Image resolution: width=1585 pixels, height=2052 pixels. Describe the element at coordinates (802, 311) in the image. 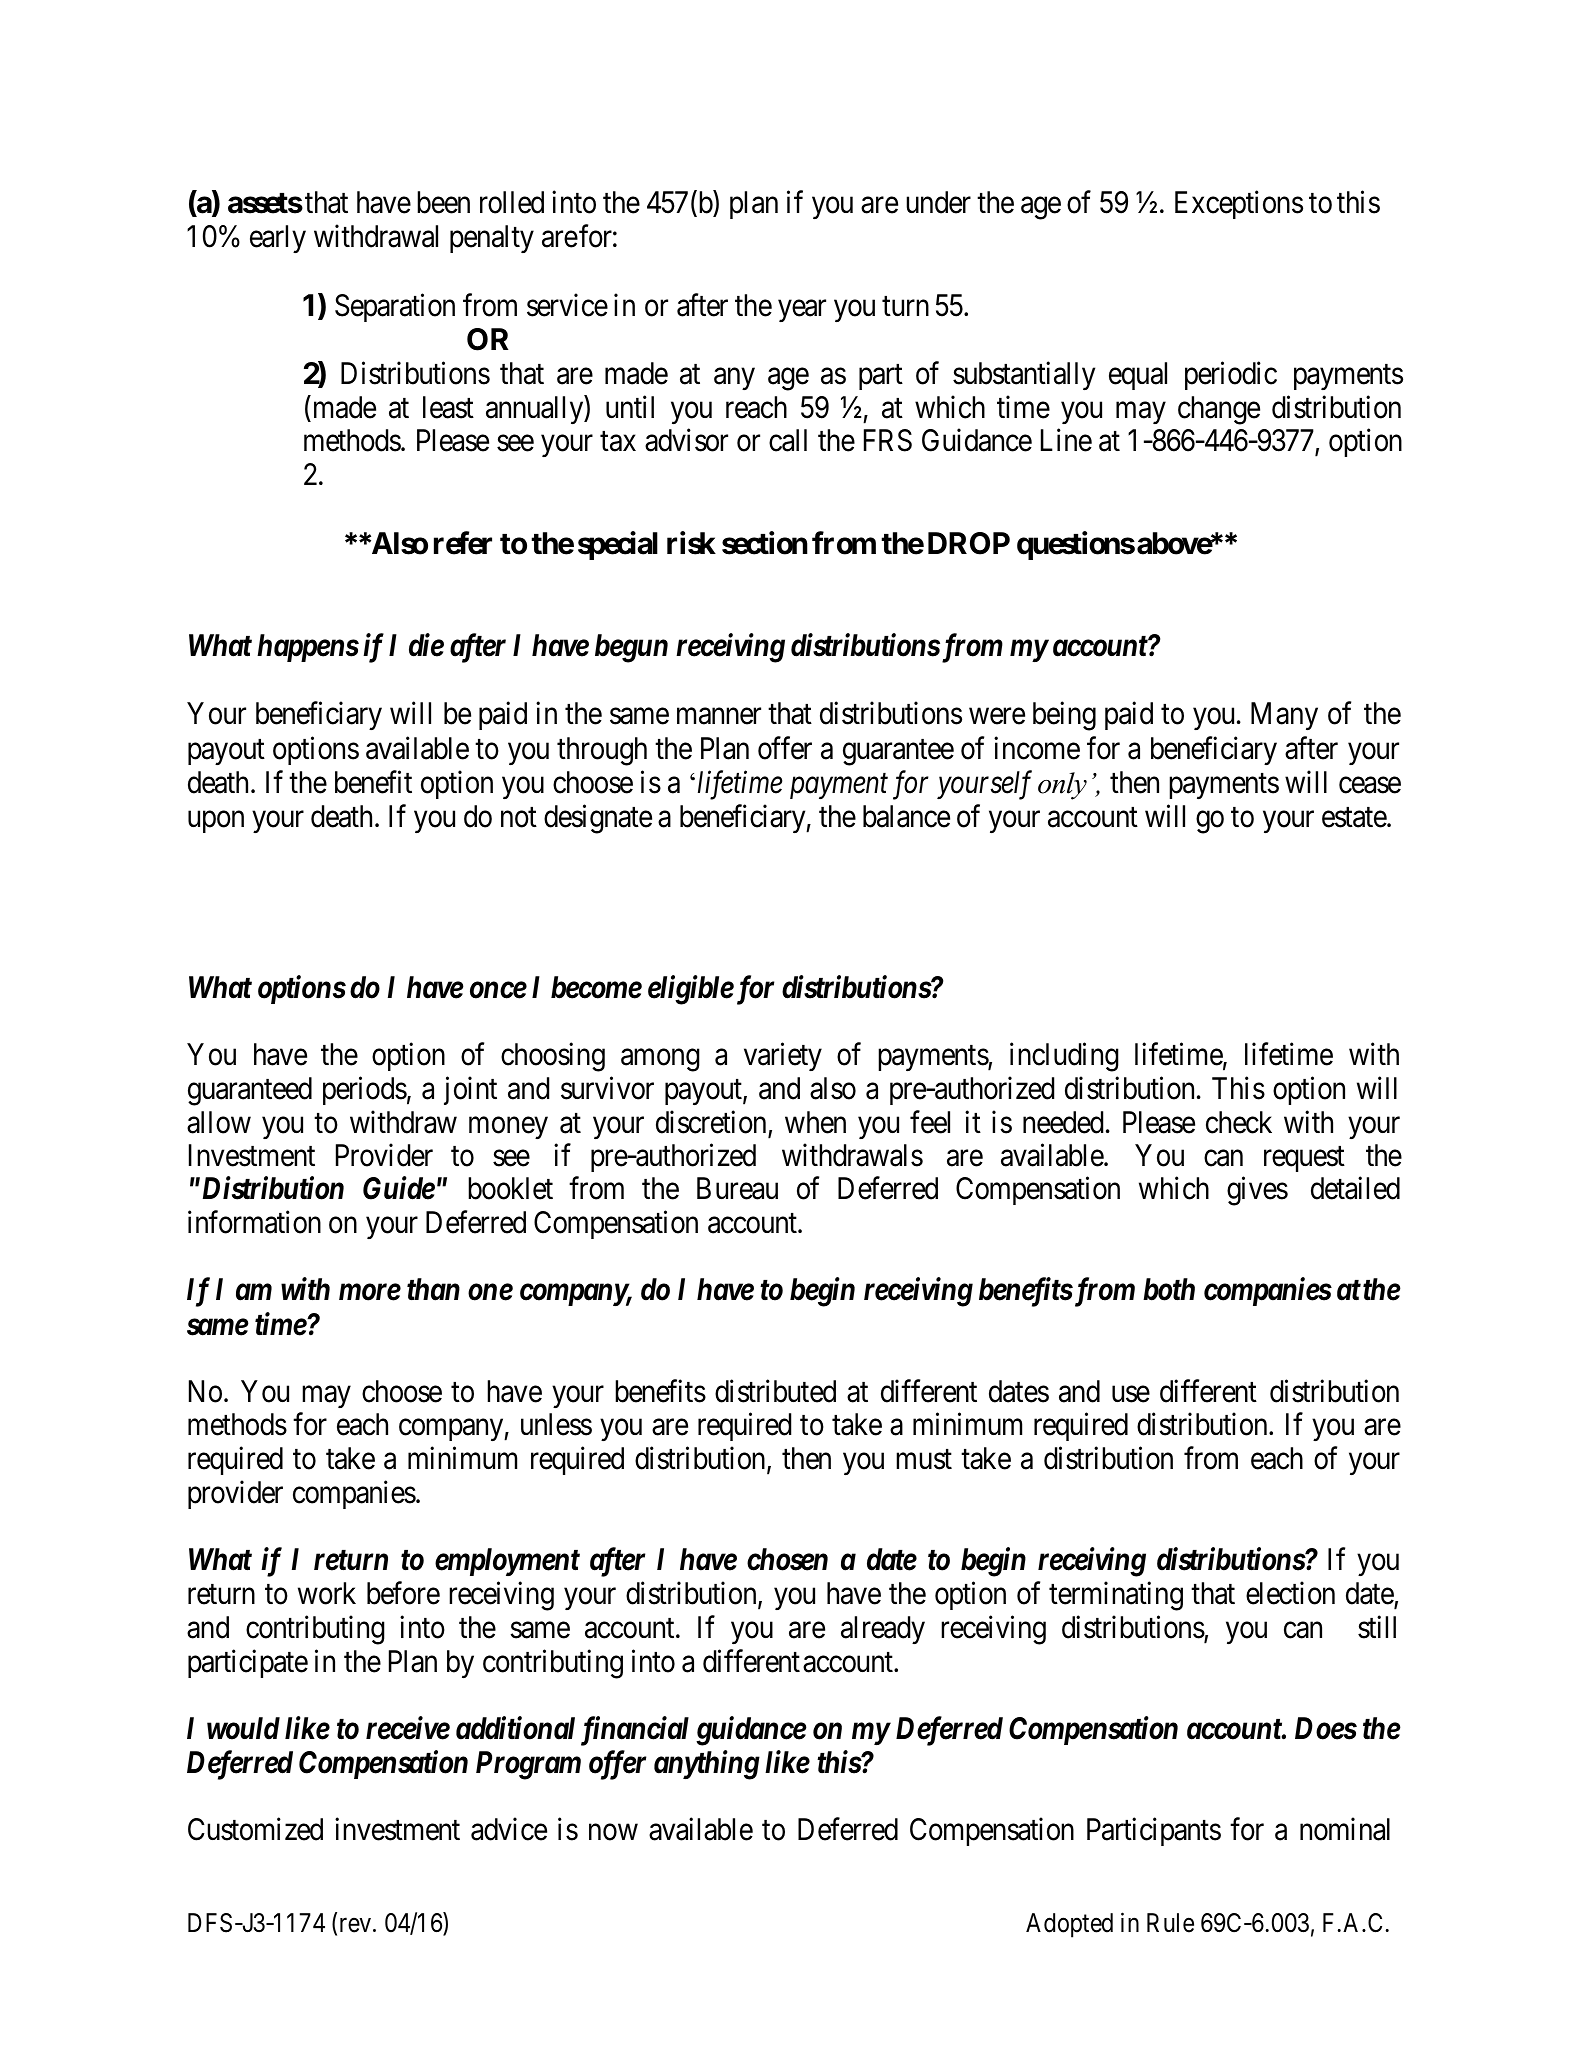

I see `year` at that location.
